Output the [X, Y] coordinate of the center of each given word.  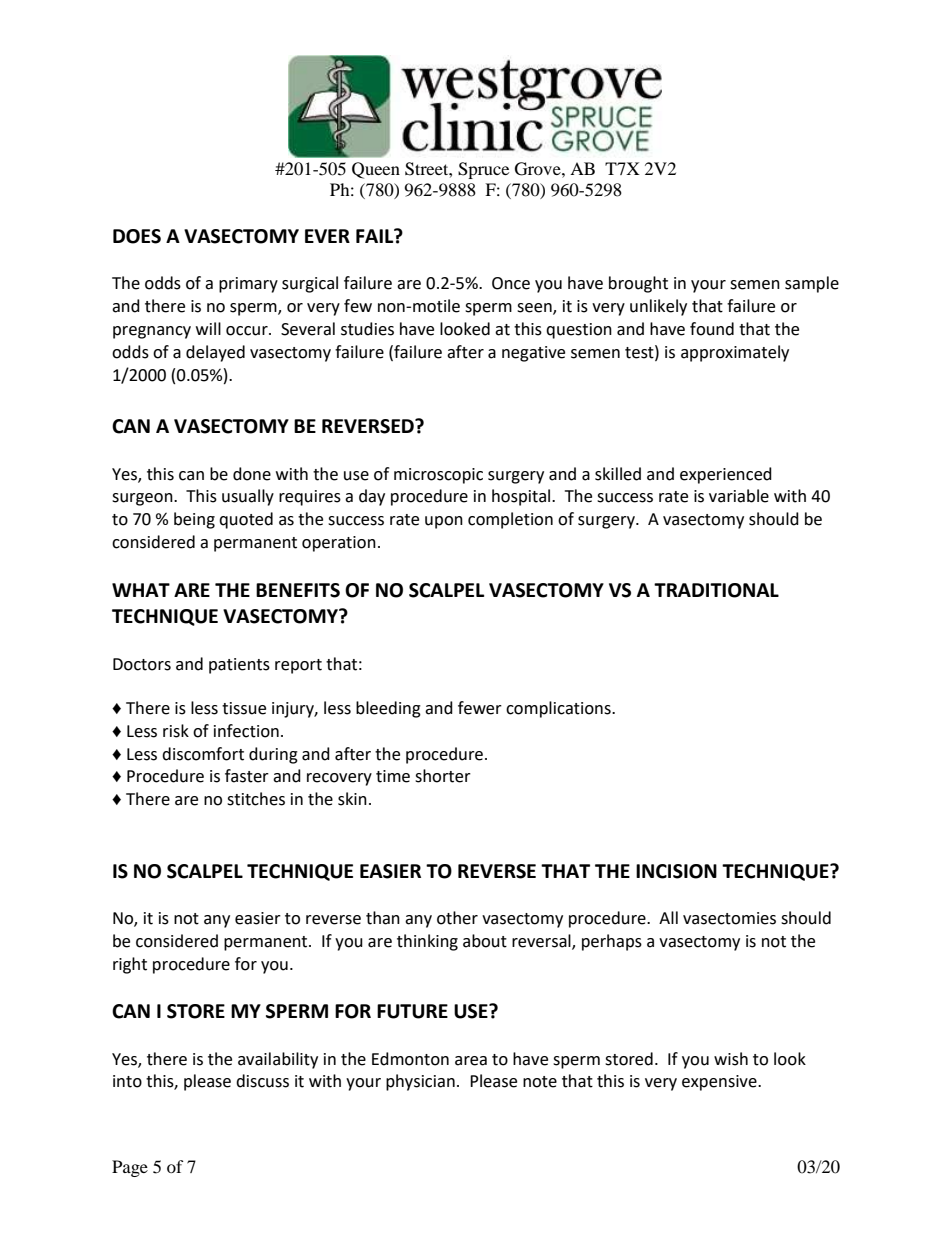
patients [239, 666]
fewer [480, 708]
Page [130, 1168]
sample [812, 284]
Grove [539, 169]
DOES [137, 236]
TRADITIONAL [716, 590]
